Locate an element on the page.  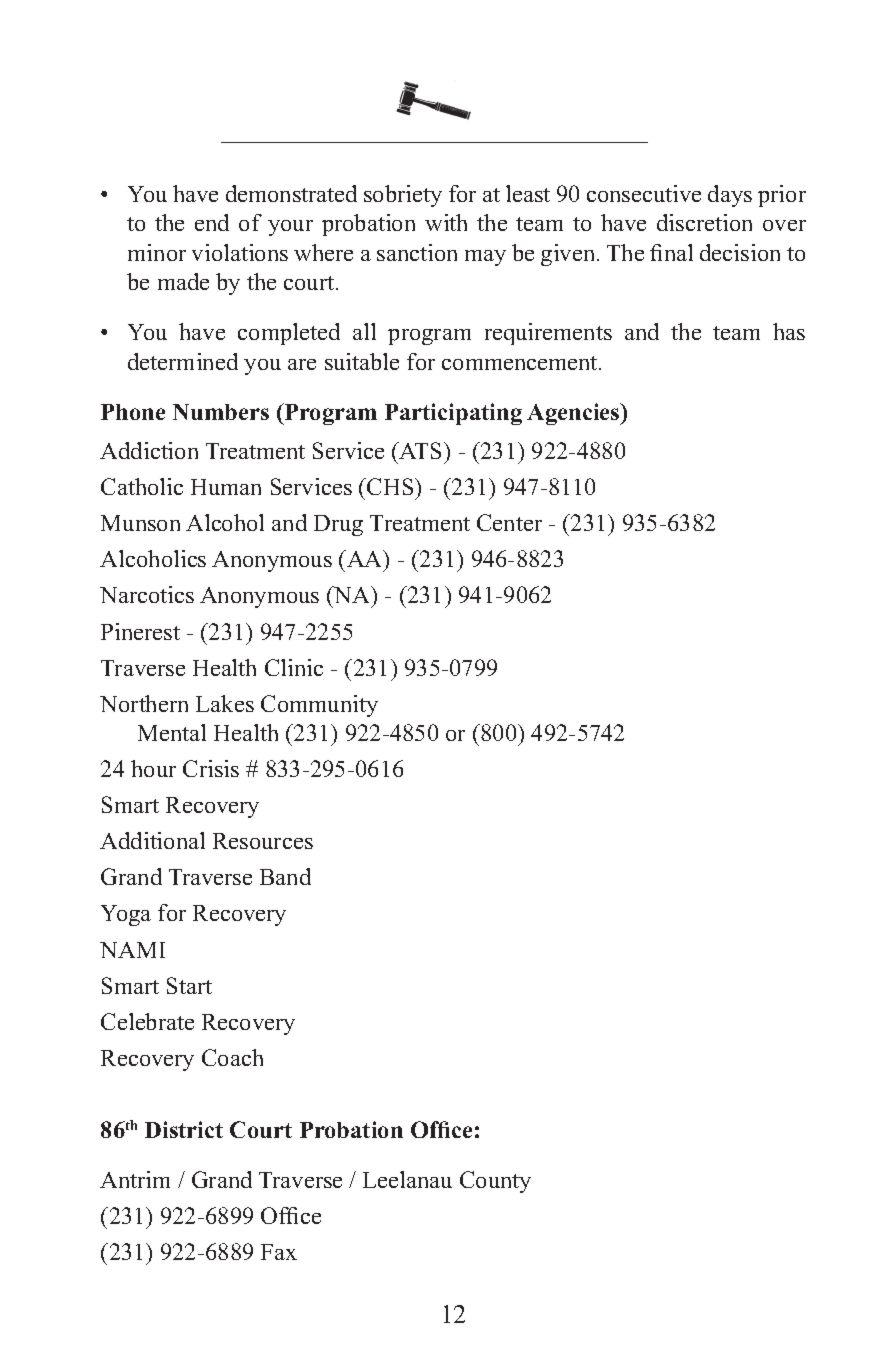
Agencies is located at coordinates (574, 414).
